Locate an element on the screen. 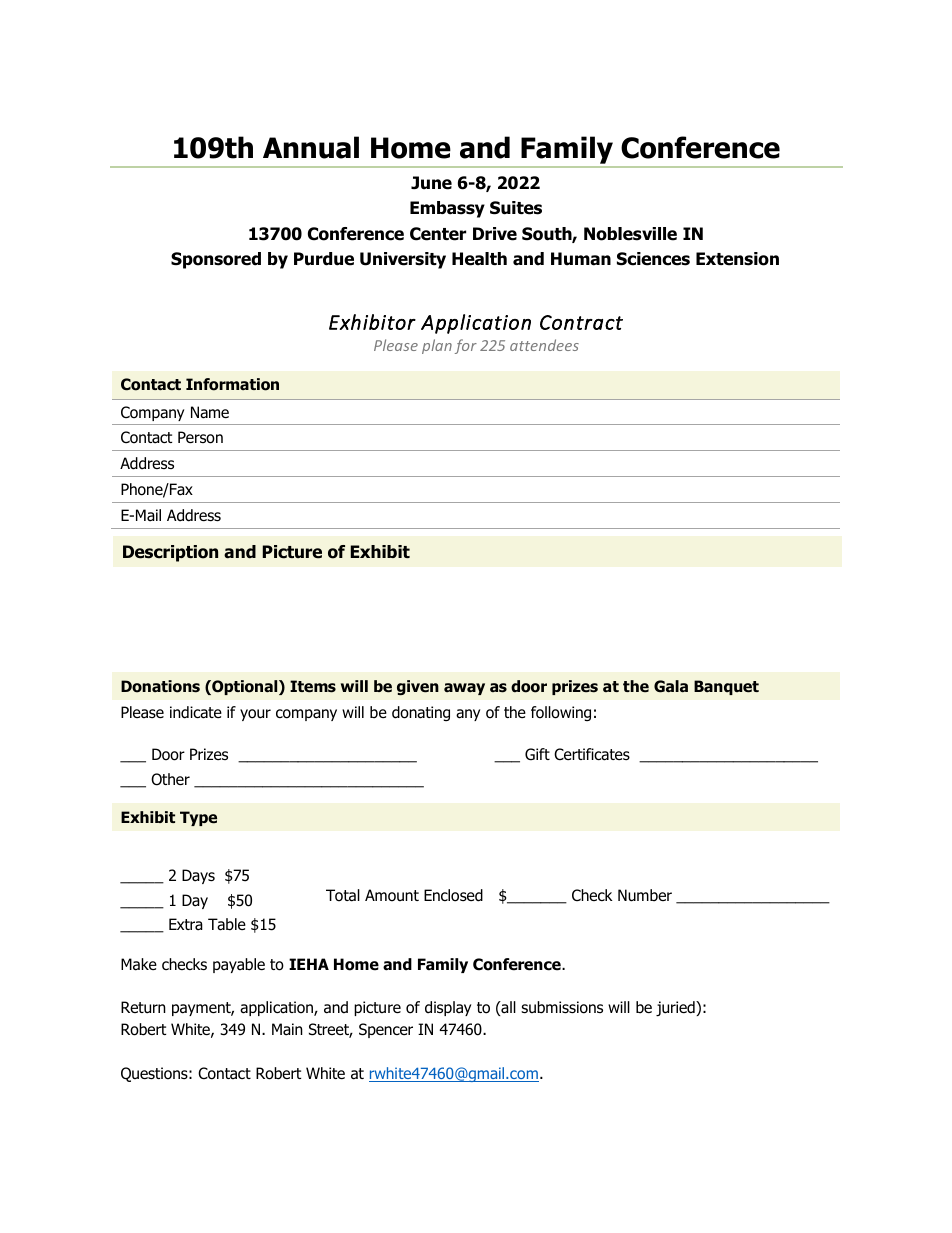  submissions is located at coordinates (562, 1007).
